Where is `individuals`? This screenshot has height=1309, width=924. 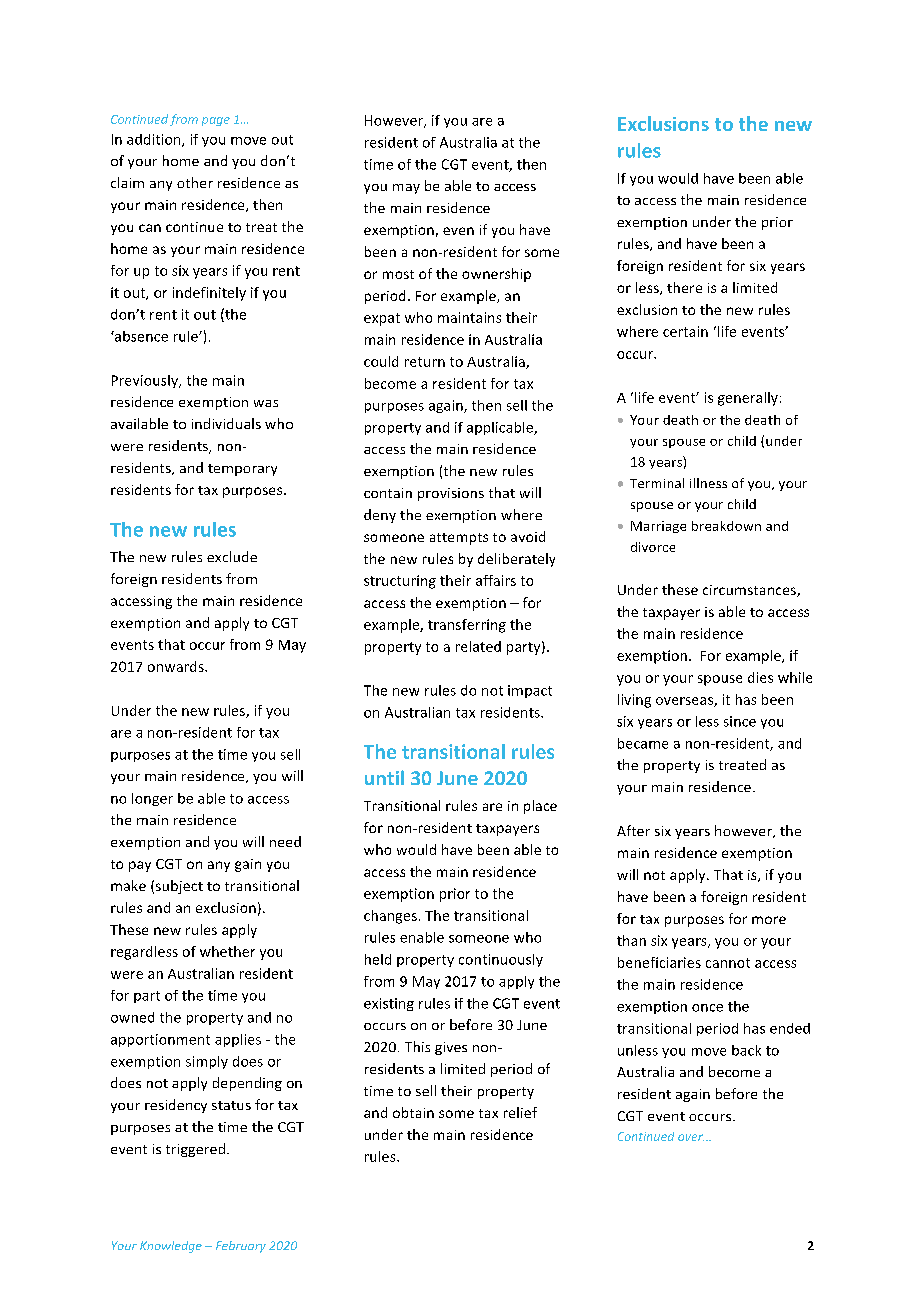 individuals is located at coordinates (226, 423).
